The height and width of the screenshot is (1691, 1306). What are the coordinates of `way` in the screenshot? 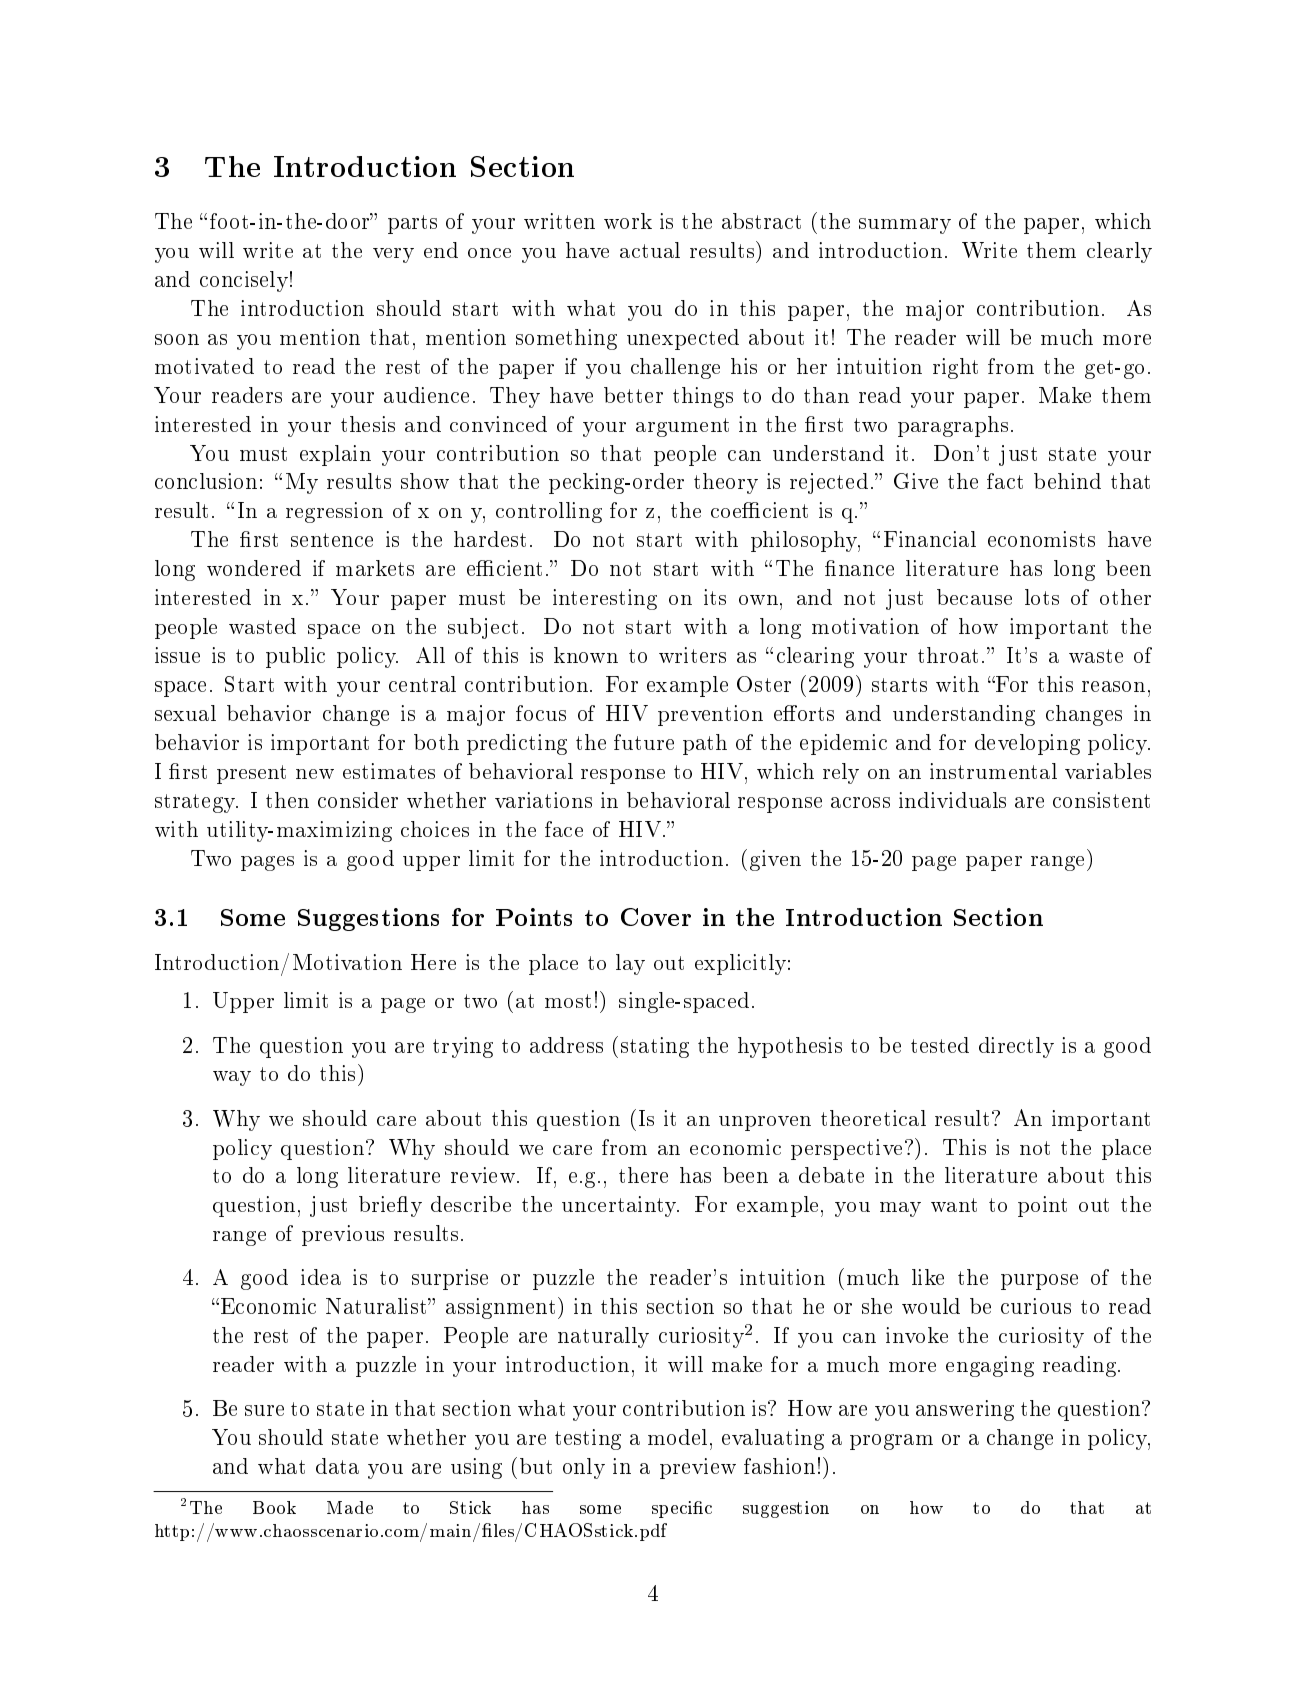 It's located at (232, 1078).
